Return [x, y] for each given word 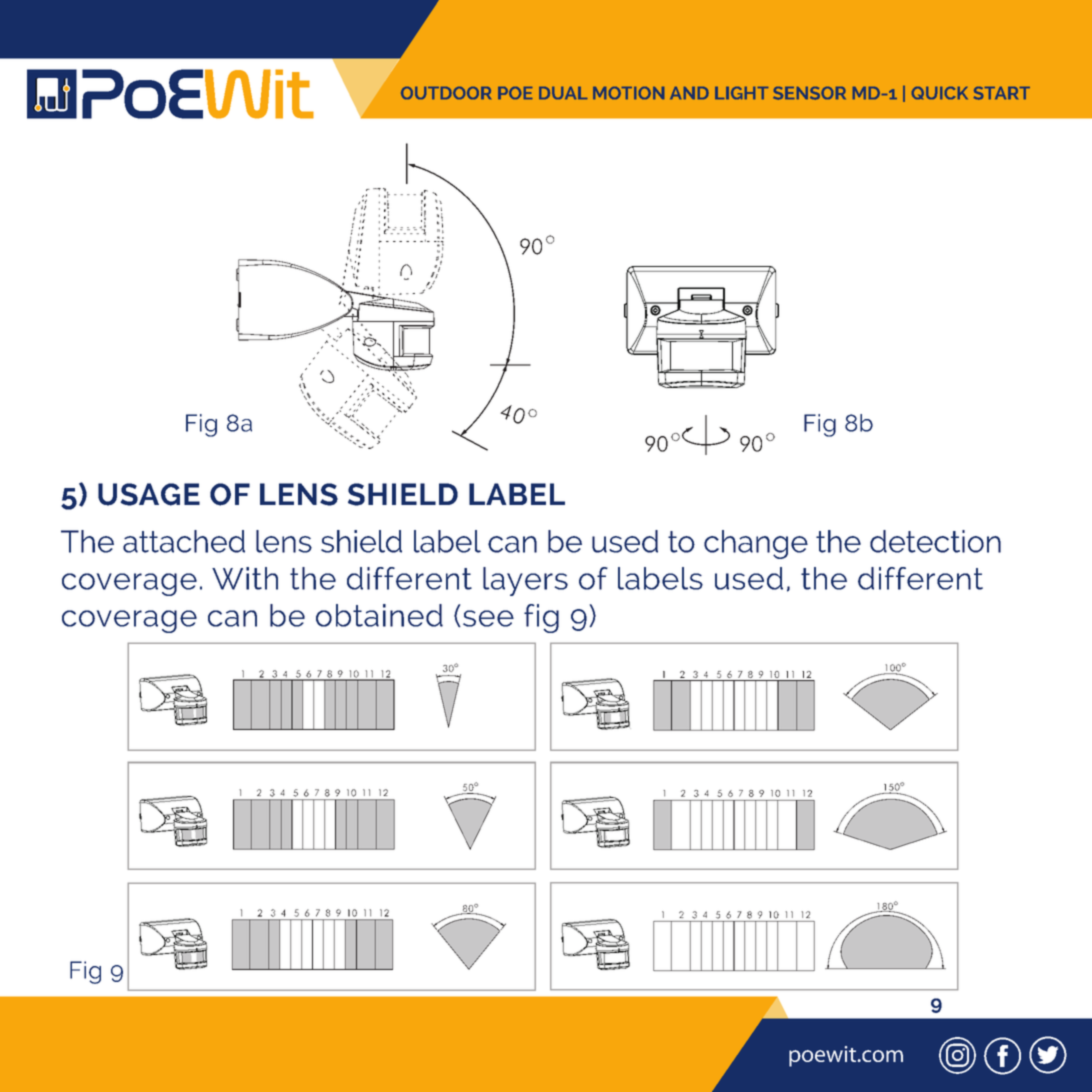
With [245, 578]
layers [525, 581]
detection [935, 541]
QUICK [940, 93]
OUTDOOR [446, 93]
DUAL [563, 93]
